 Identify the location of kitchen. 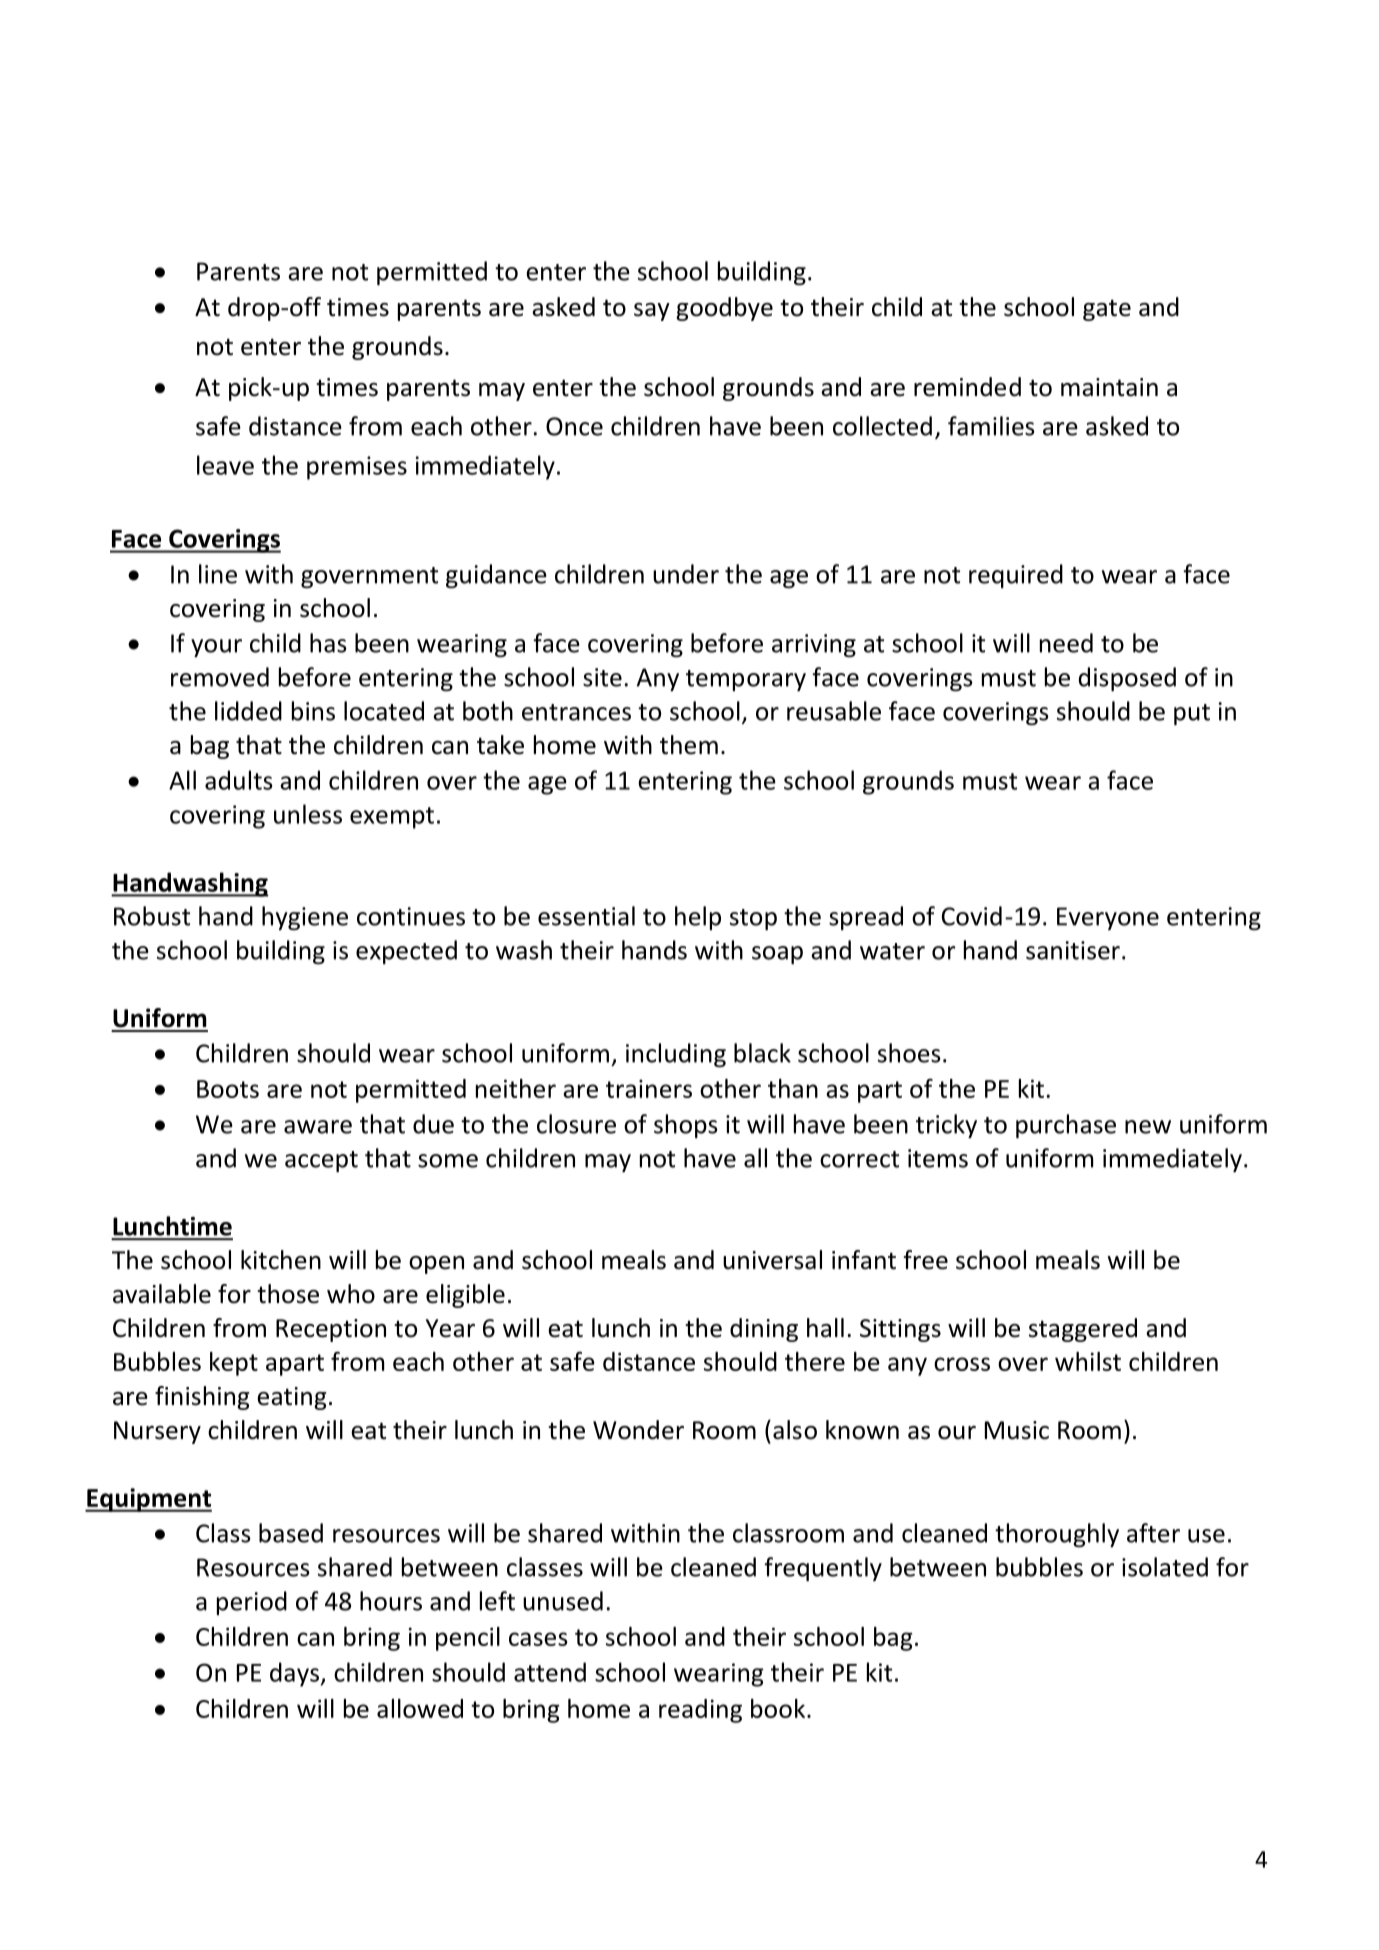
(281, 1260).
